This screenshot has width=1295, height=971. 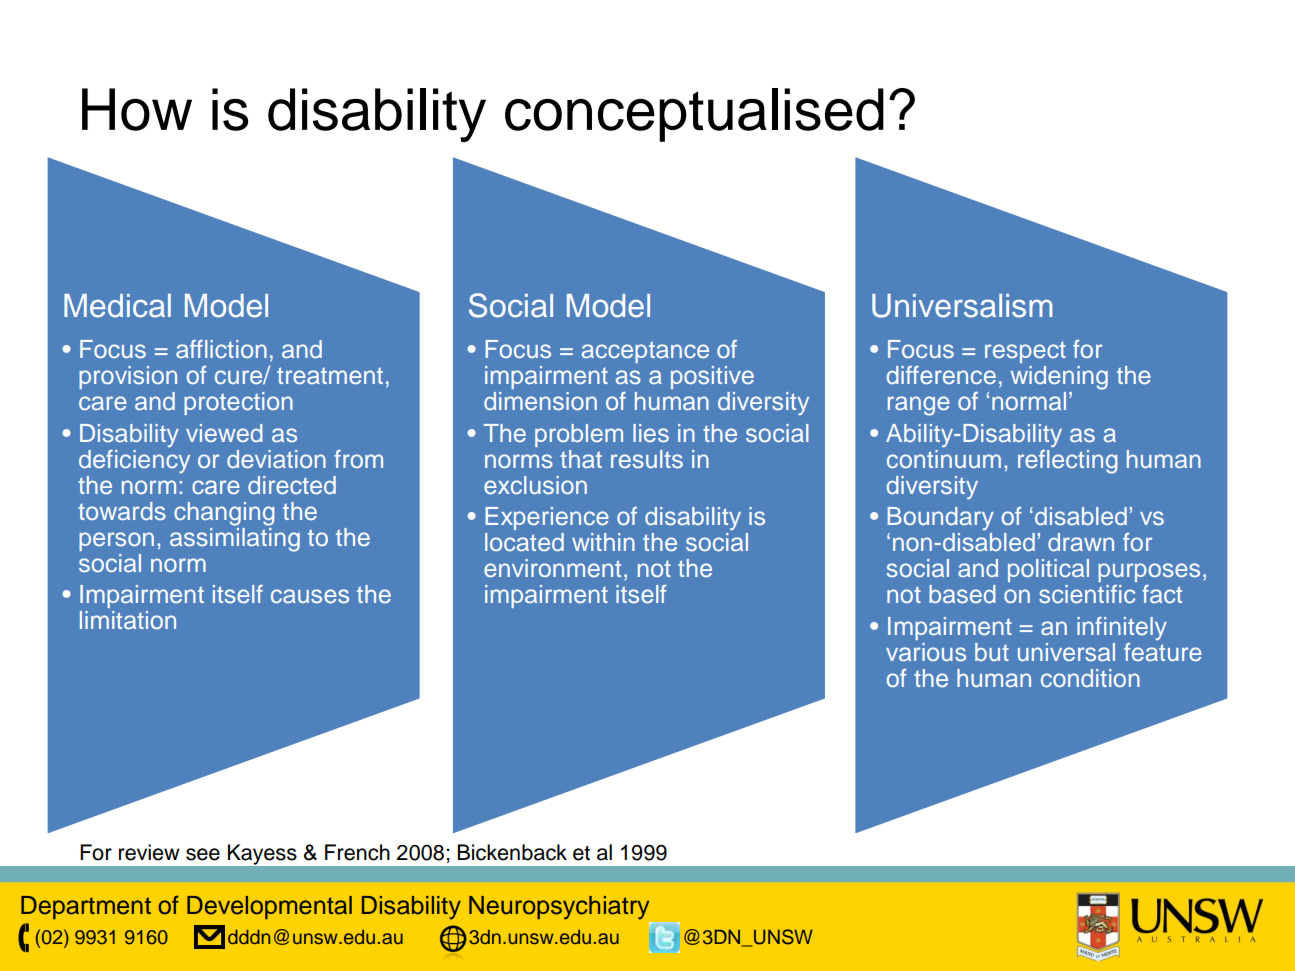 I want to click on conceptualised, so click(x=694, y=115).
